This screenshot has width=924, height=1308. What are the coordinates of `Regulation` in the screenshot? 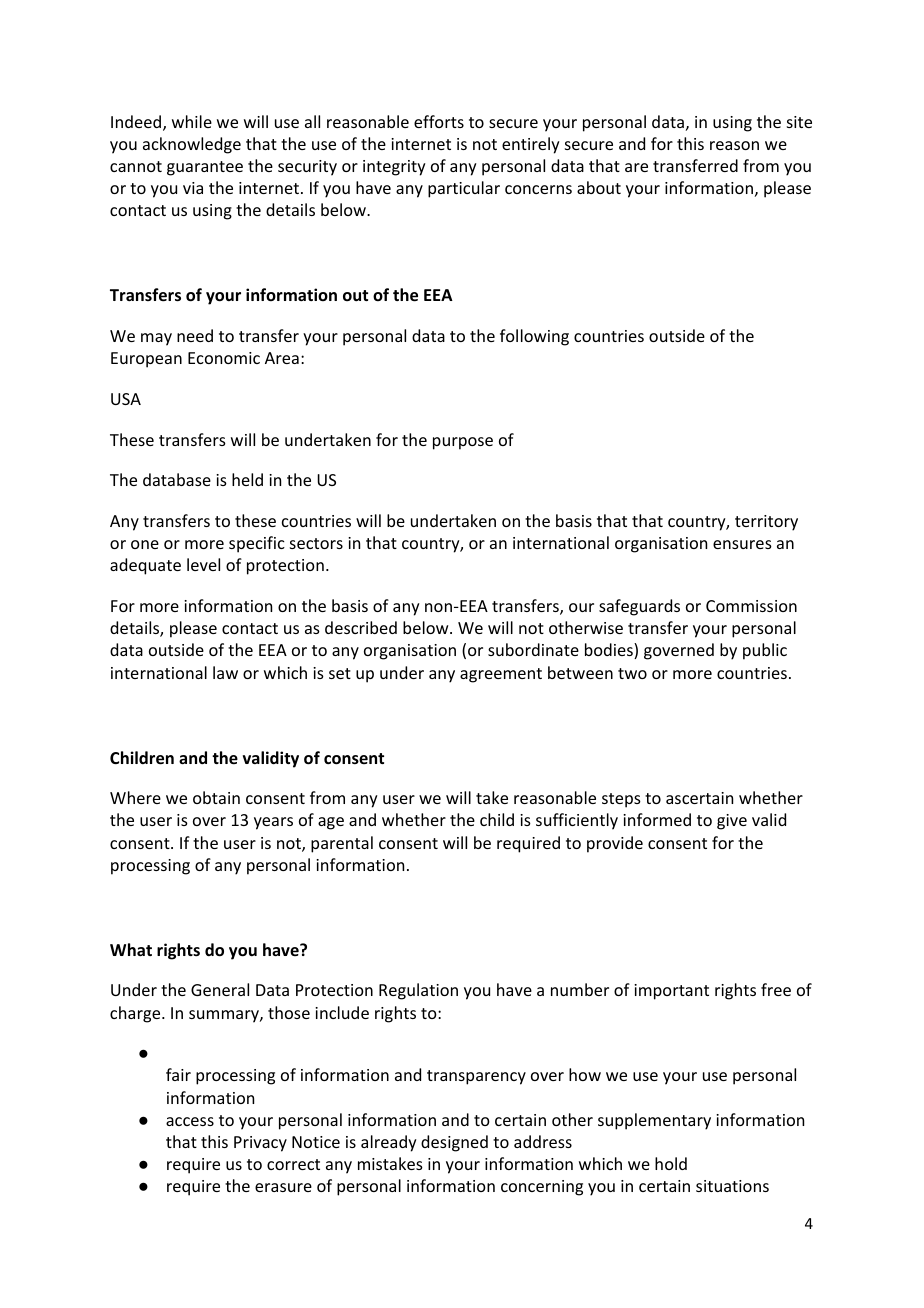 It's located at (418, 991).
